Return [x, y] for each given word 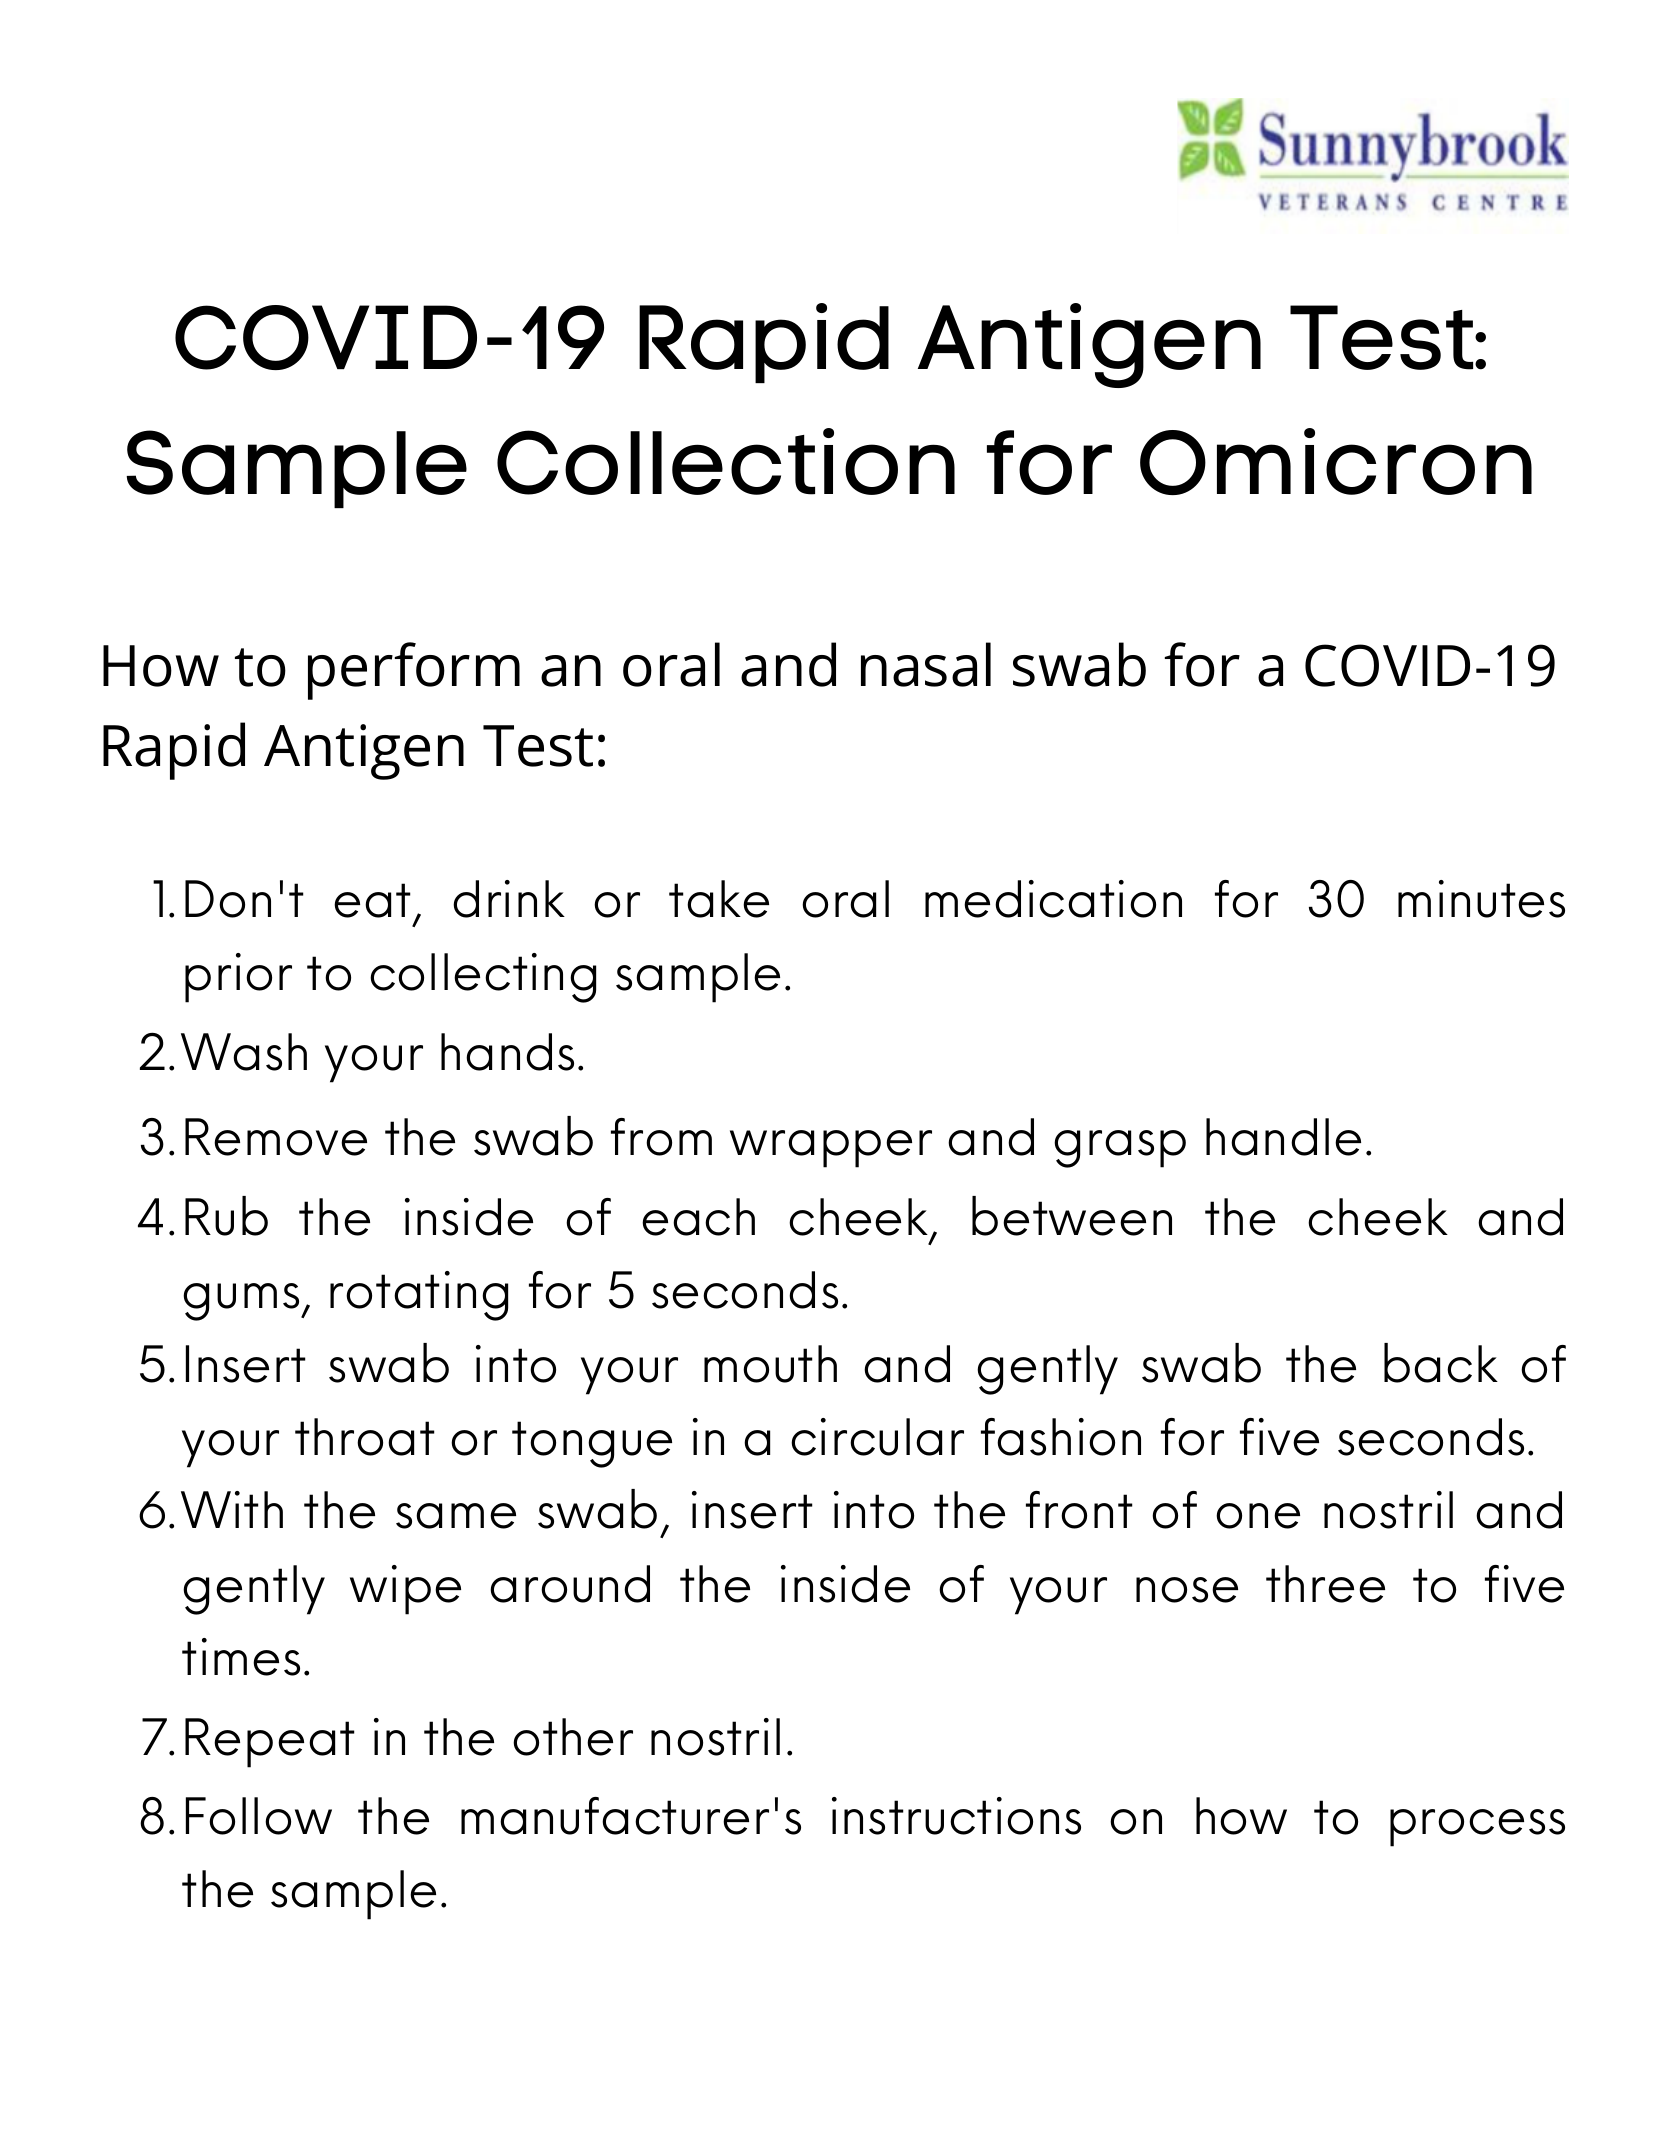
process [1477, 1828]
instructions [956, 1816]
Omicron [1336, 461]
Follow [259, 1816]
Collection [726, 461]
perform [414, 671]
